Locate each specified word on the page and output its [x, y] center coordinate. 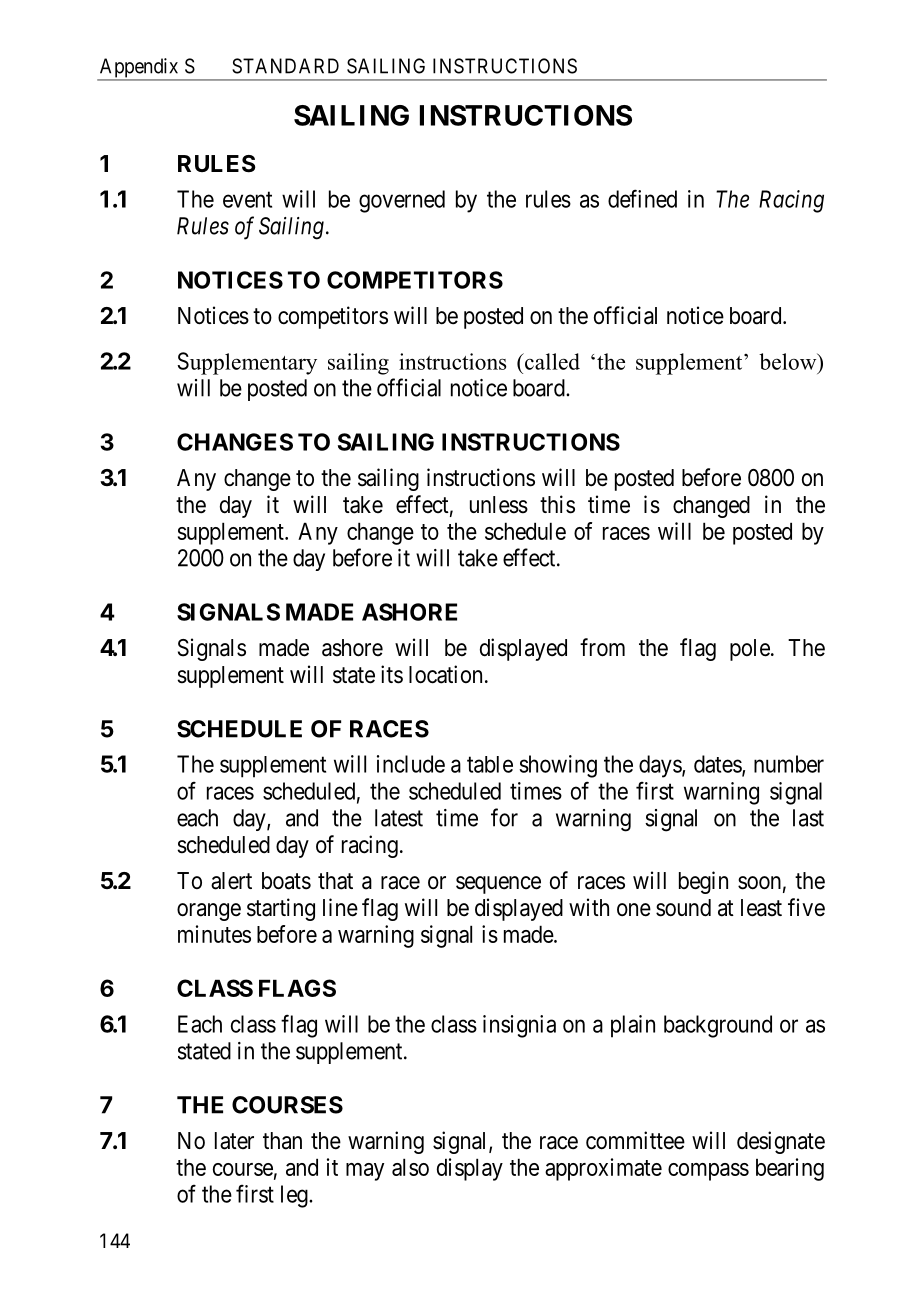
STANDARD [285, 66]
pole [750, 650]
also [410, 1167]
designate [781, 1142]
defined [642, 198]
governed [402, 201]
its [392, 674]
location [445, 674]
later [234, 1141]
